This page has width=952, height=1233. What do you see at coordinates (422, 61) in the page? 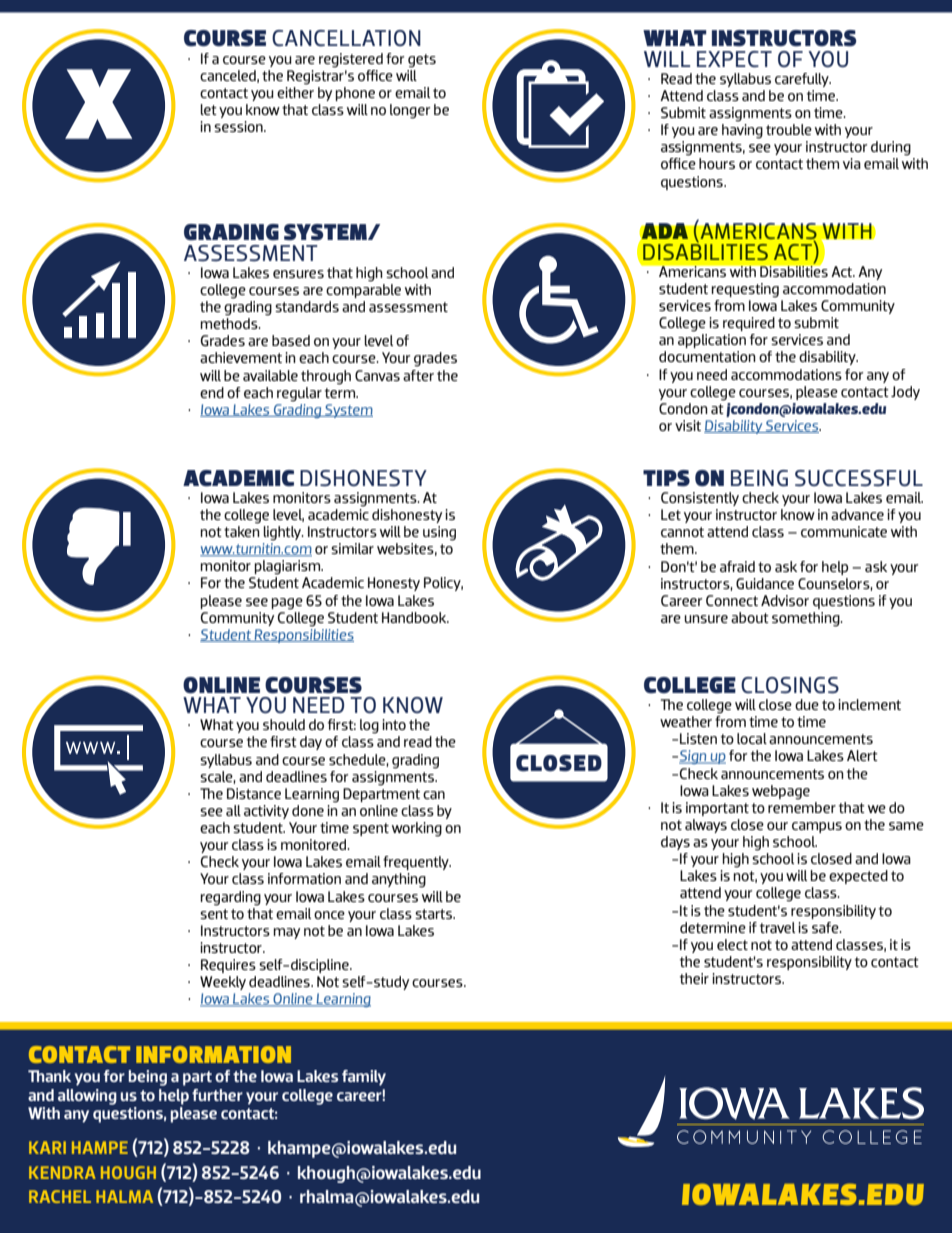
I see `gets` at bounding box center [422, 61].
